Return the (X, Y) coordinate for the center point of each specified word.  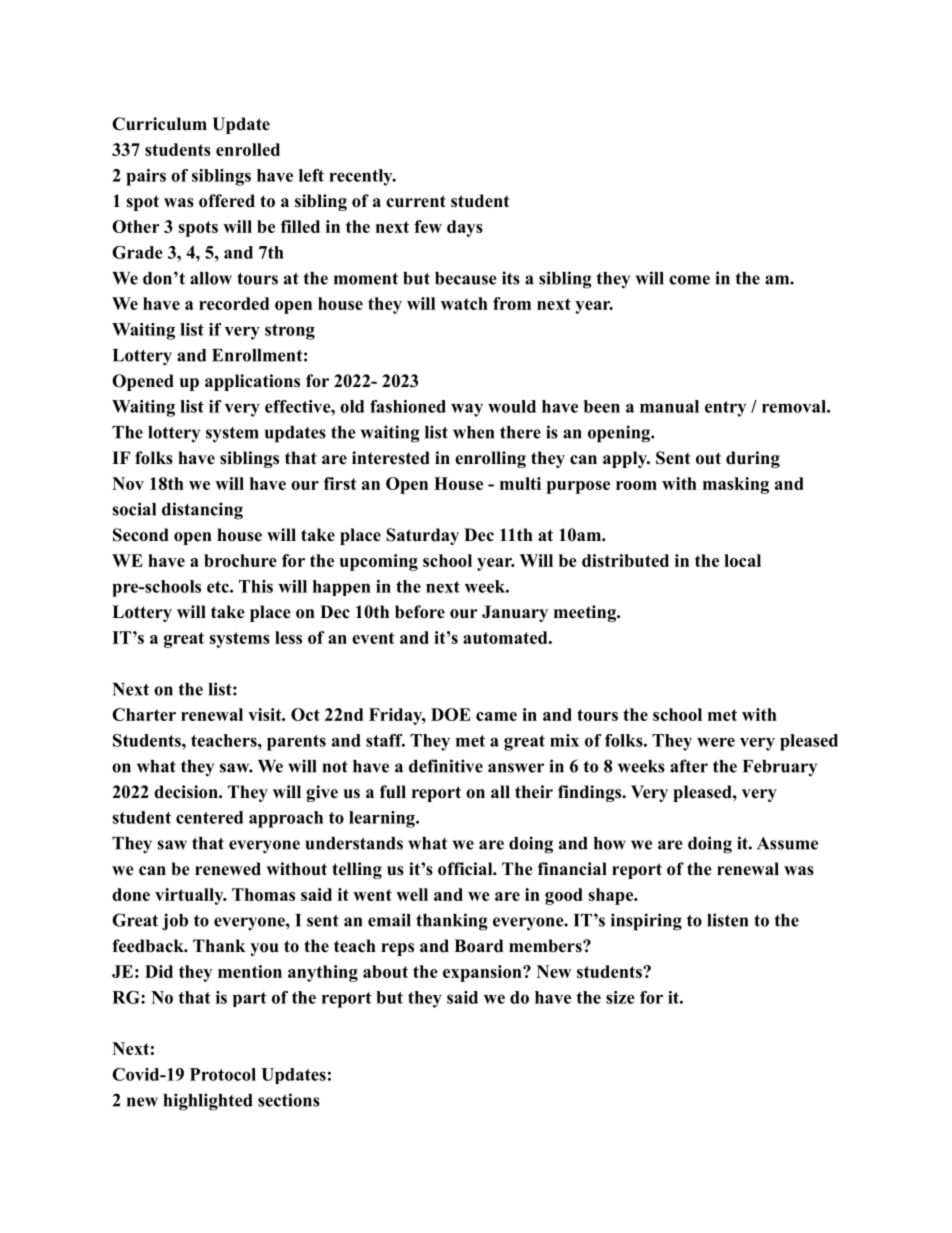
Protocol (223, 1074)
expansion (483, 973)
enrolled (248, 149)
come (689, 280)
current (416, 201)
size (620, 997)
